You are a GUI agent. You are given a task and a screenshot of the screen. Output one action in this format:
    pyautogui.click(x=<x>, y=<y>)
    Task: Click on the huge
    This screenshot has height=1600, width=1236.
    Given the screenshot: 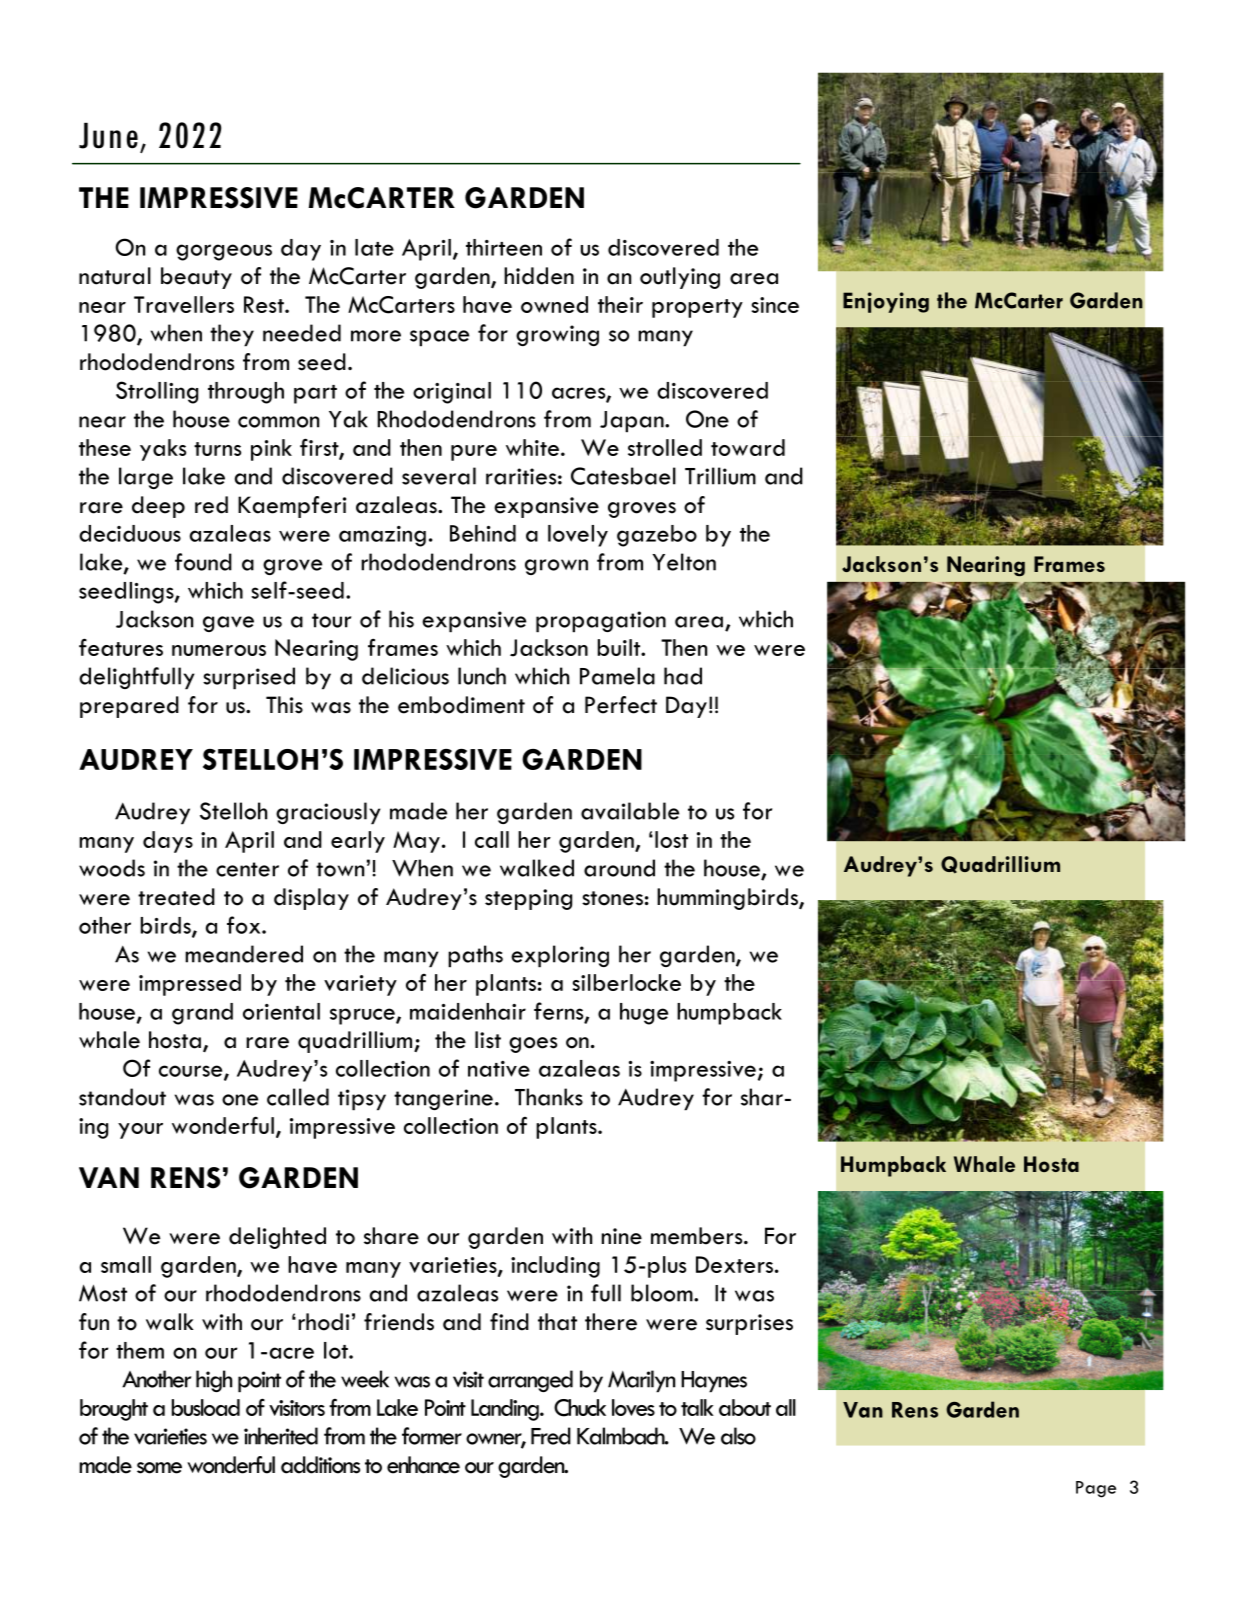 What is the action you would take?
    pyautogui.click(x=644, y=1014)
